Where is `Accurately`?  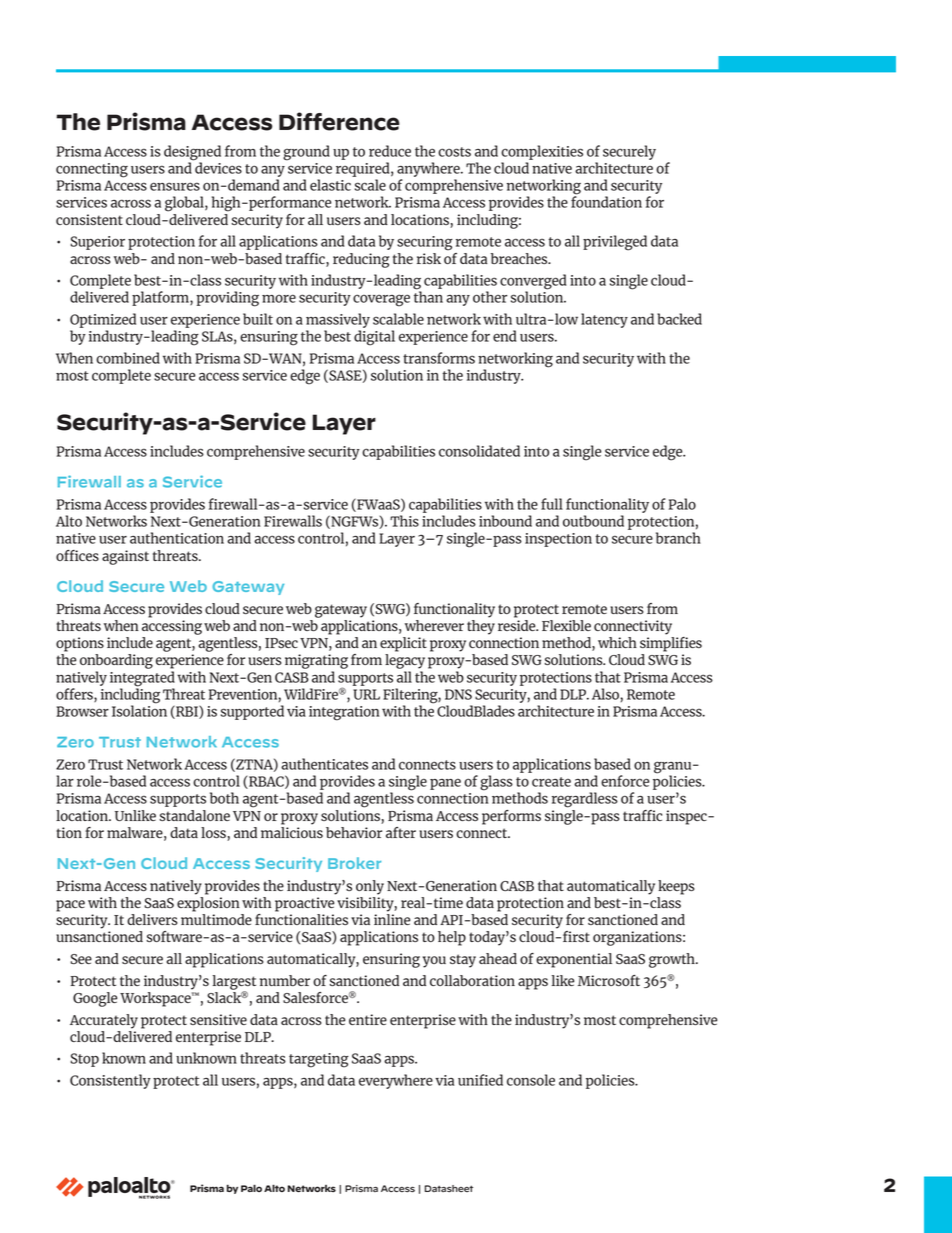 Accurately is located at coordinates (104, 1021).
